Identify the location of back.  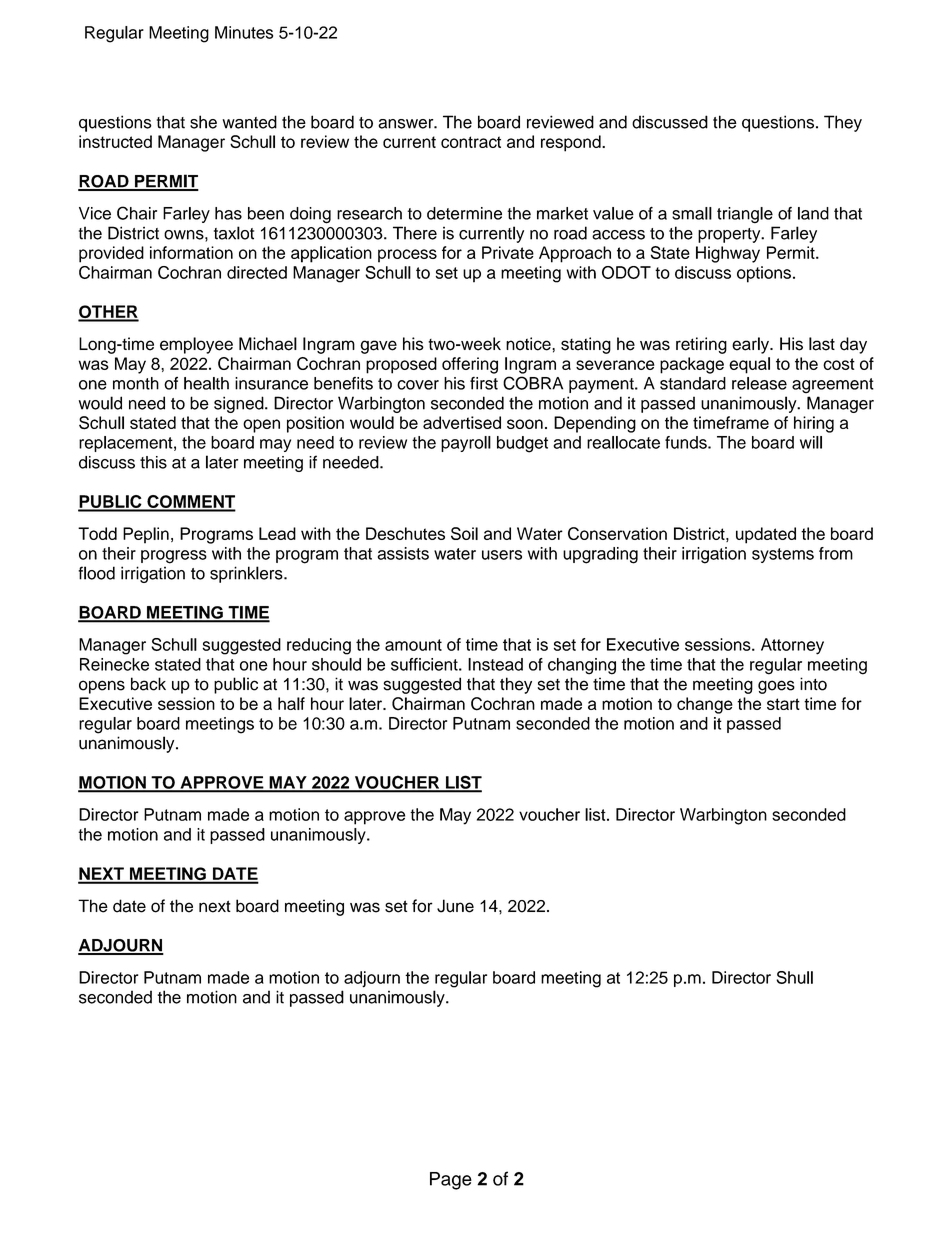
(148, 684).
